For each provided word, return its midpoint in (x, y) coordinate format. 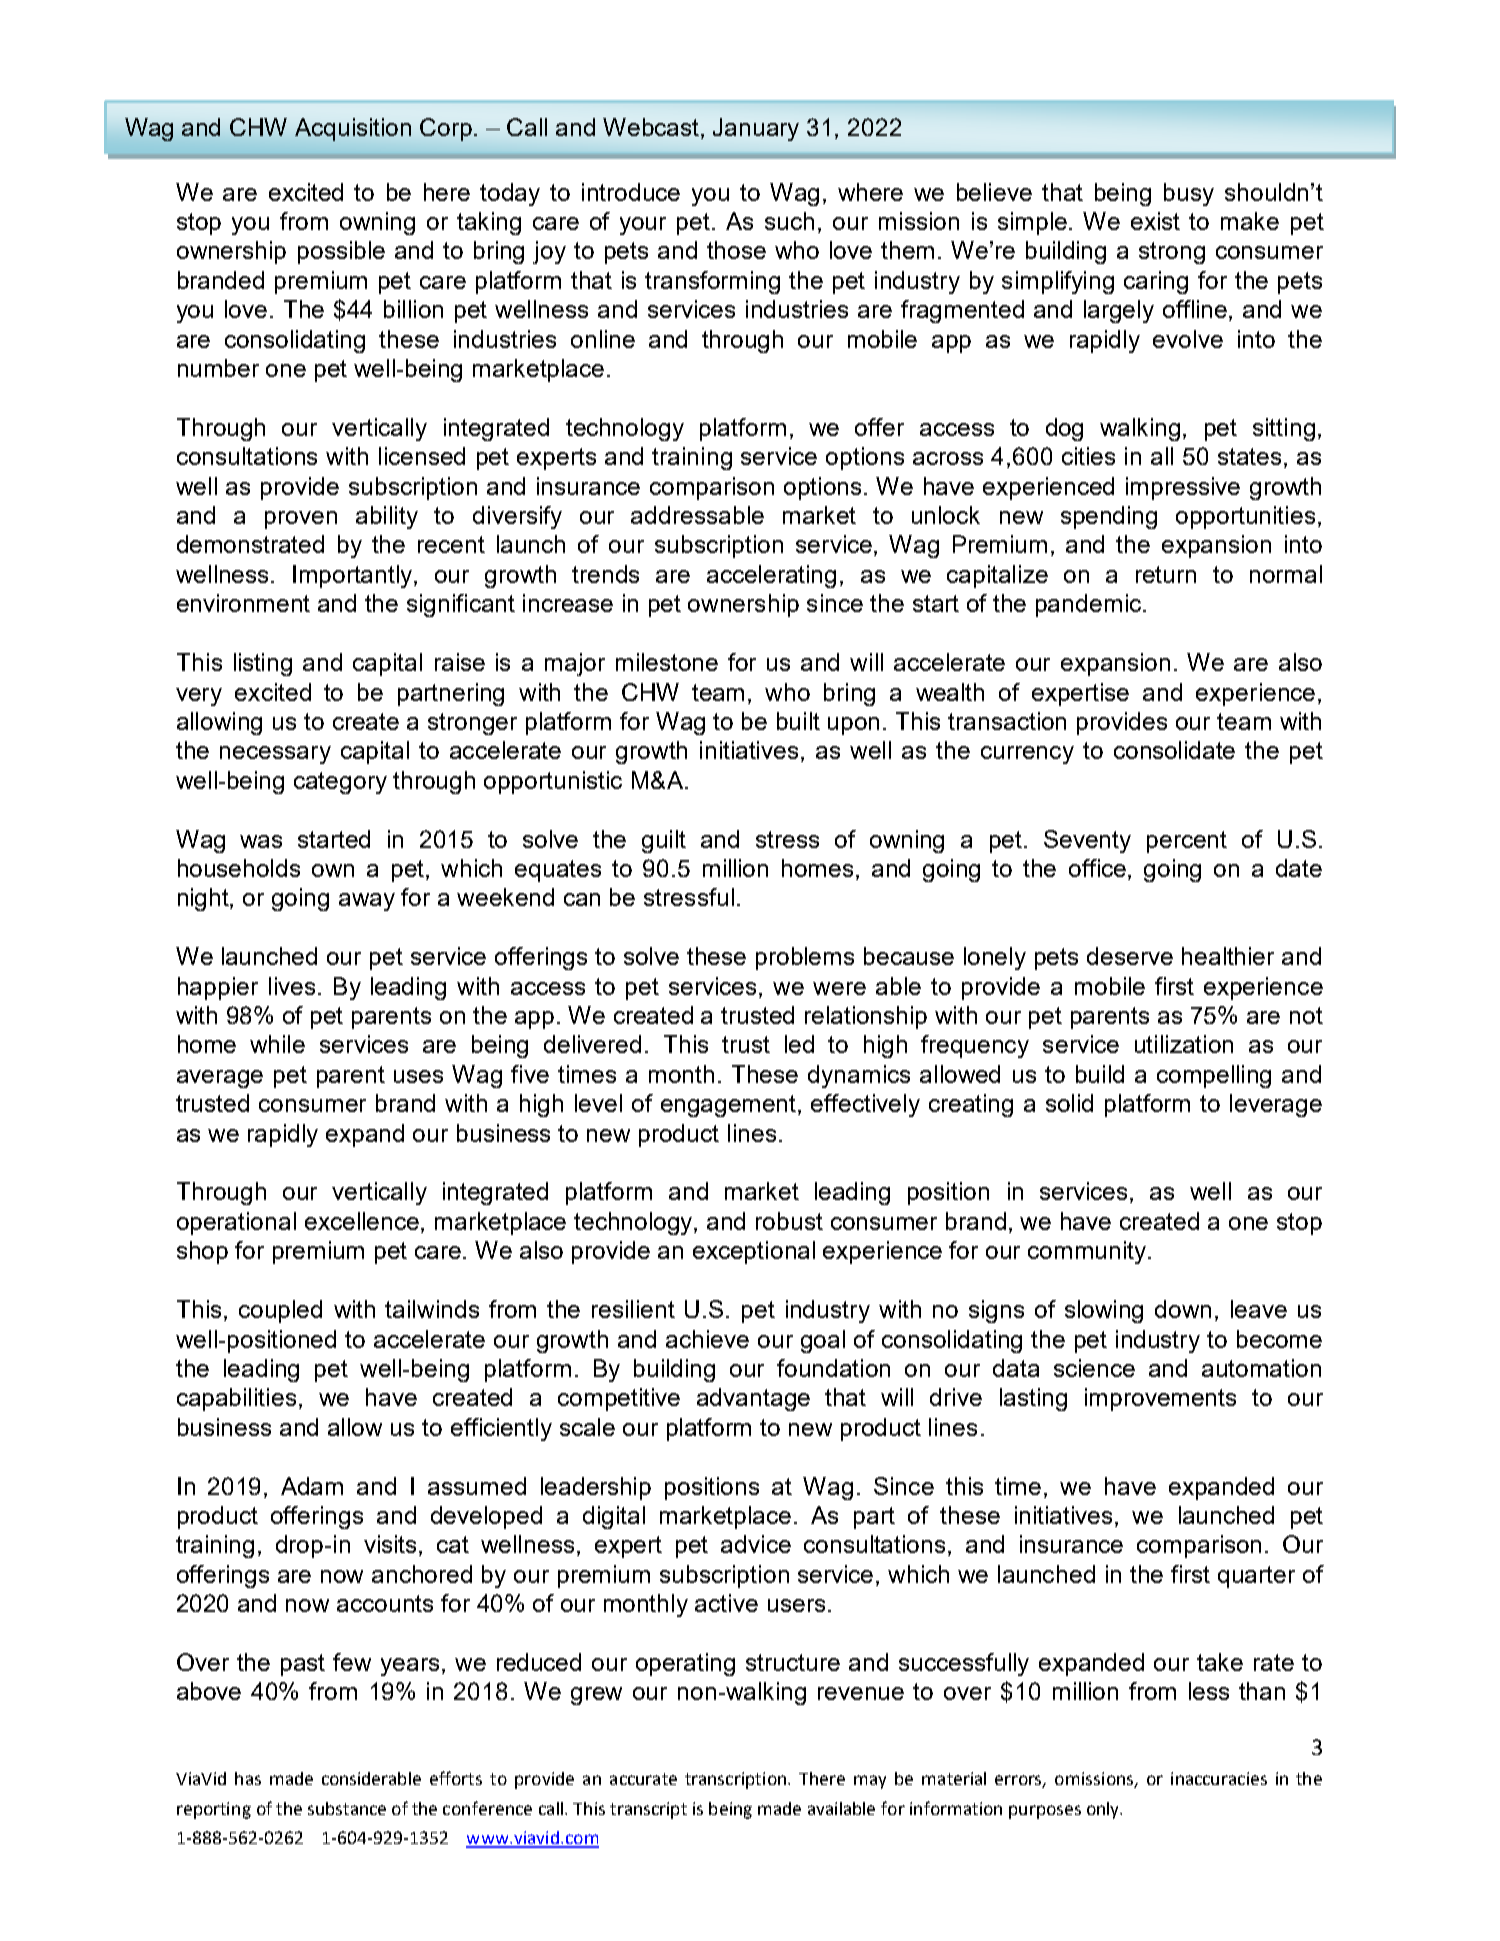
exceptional (754, 1252)
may (870, 1782)
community (1088, 1252)
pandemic (1088, 605)
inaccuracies (1219, 1778)
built (798, 721)
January (756, 129)
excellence (363, 1222)
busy (1189, 194)
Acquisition (353, 129)
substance (347, 1808)
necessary (275, 755)
